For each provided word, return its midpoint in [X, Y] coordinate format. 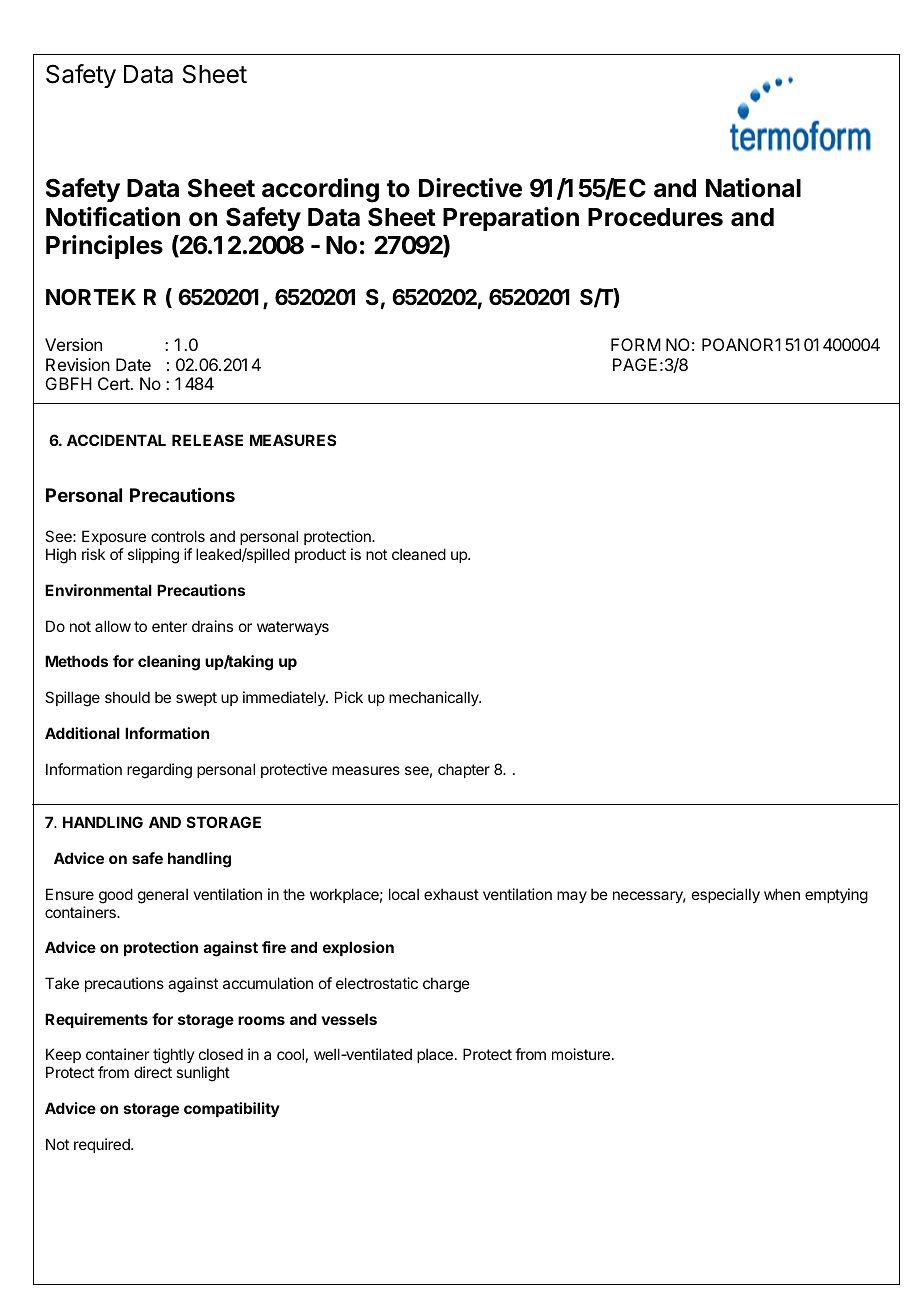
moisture [581, 1054]
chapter [464, 770]
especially [726, 895]
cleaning [169, 663]
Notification [113, 217]
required [103, 1145]
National [753, 188]
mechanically [435, 698]
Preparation [511, 219]
